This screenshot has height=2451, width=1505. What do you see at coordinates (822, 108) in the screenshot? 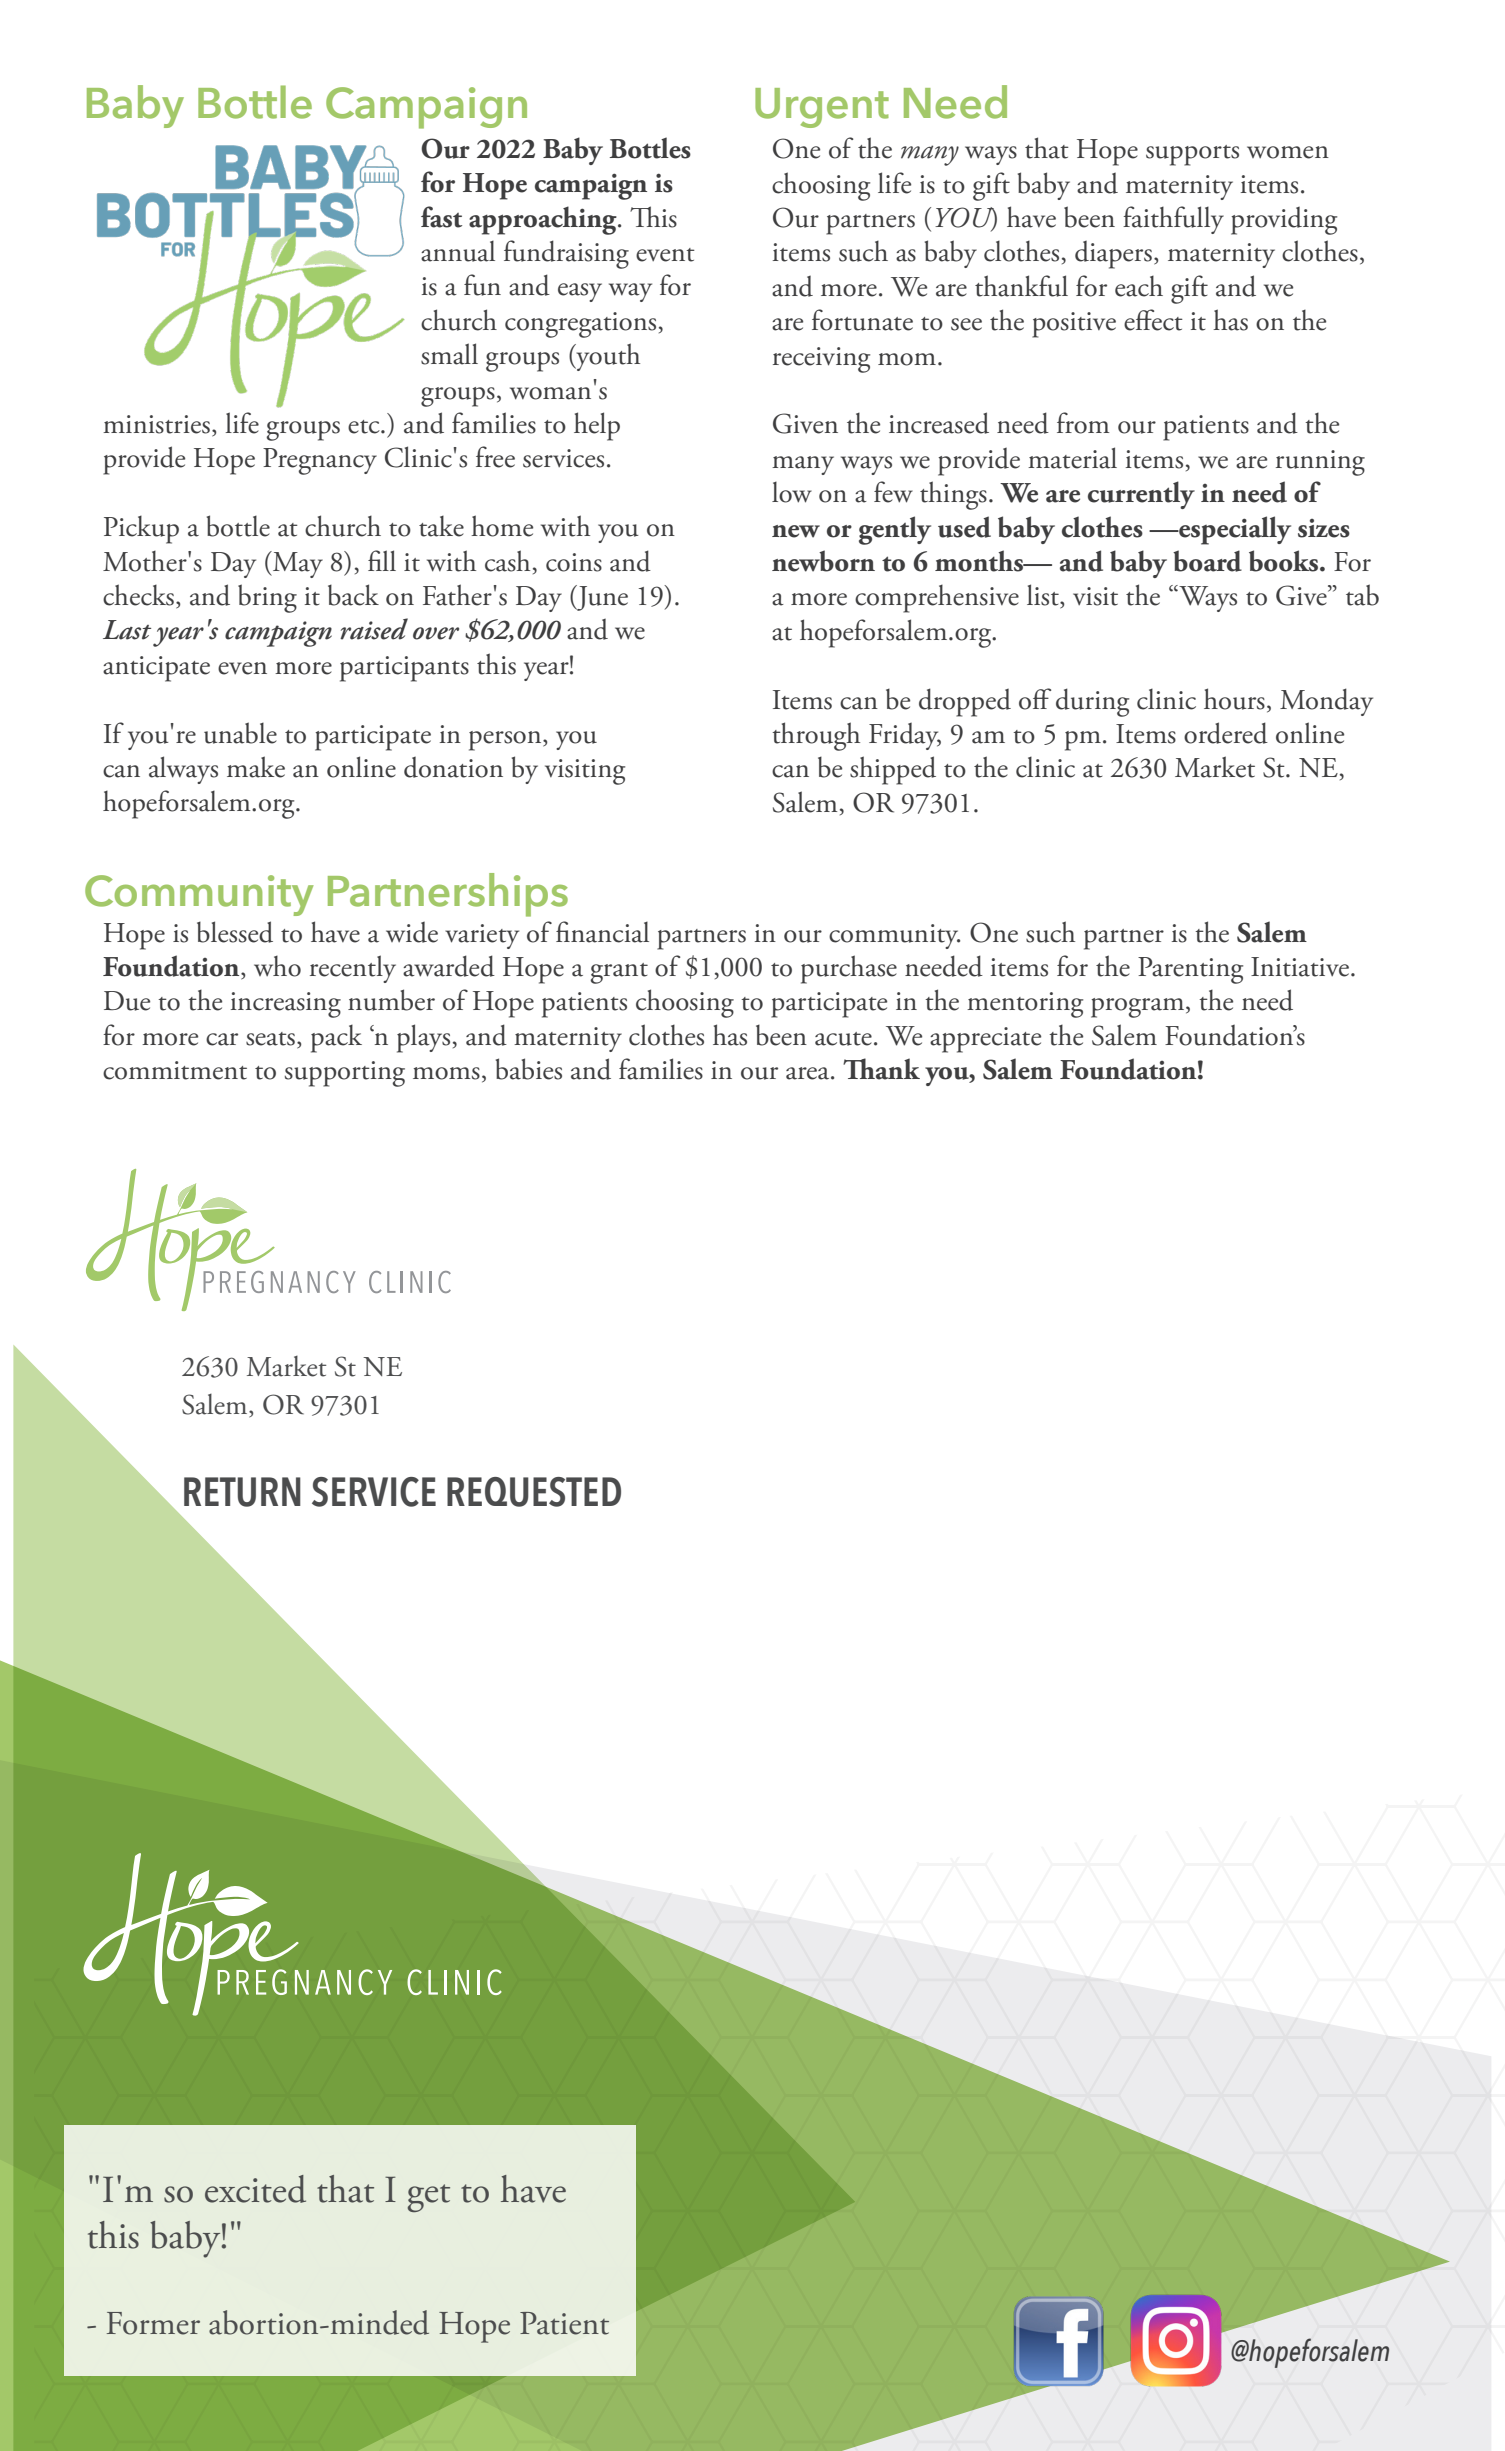
I see `Urgent` at bounding box center [822, 108].
